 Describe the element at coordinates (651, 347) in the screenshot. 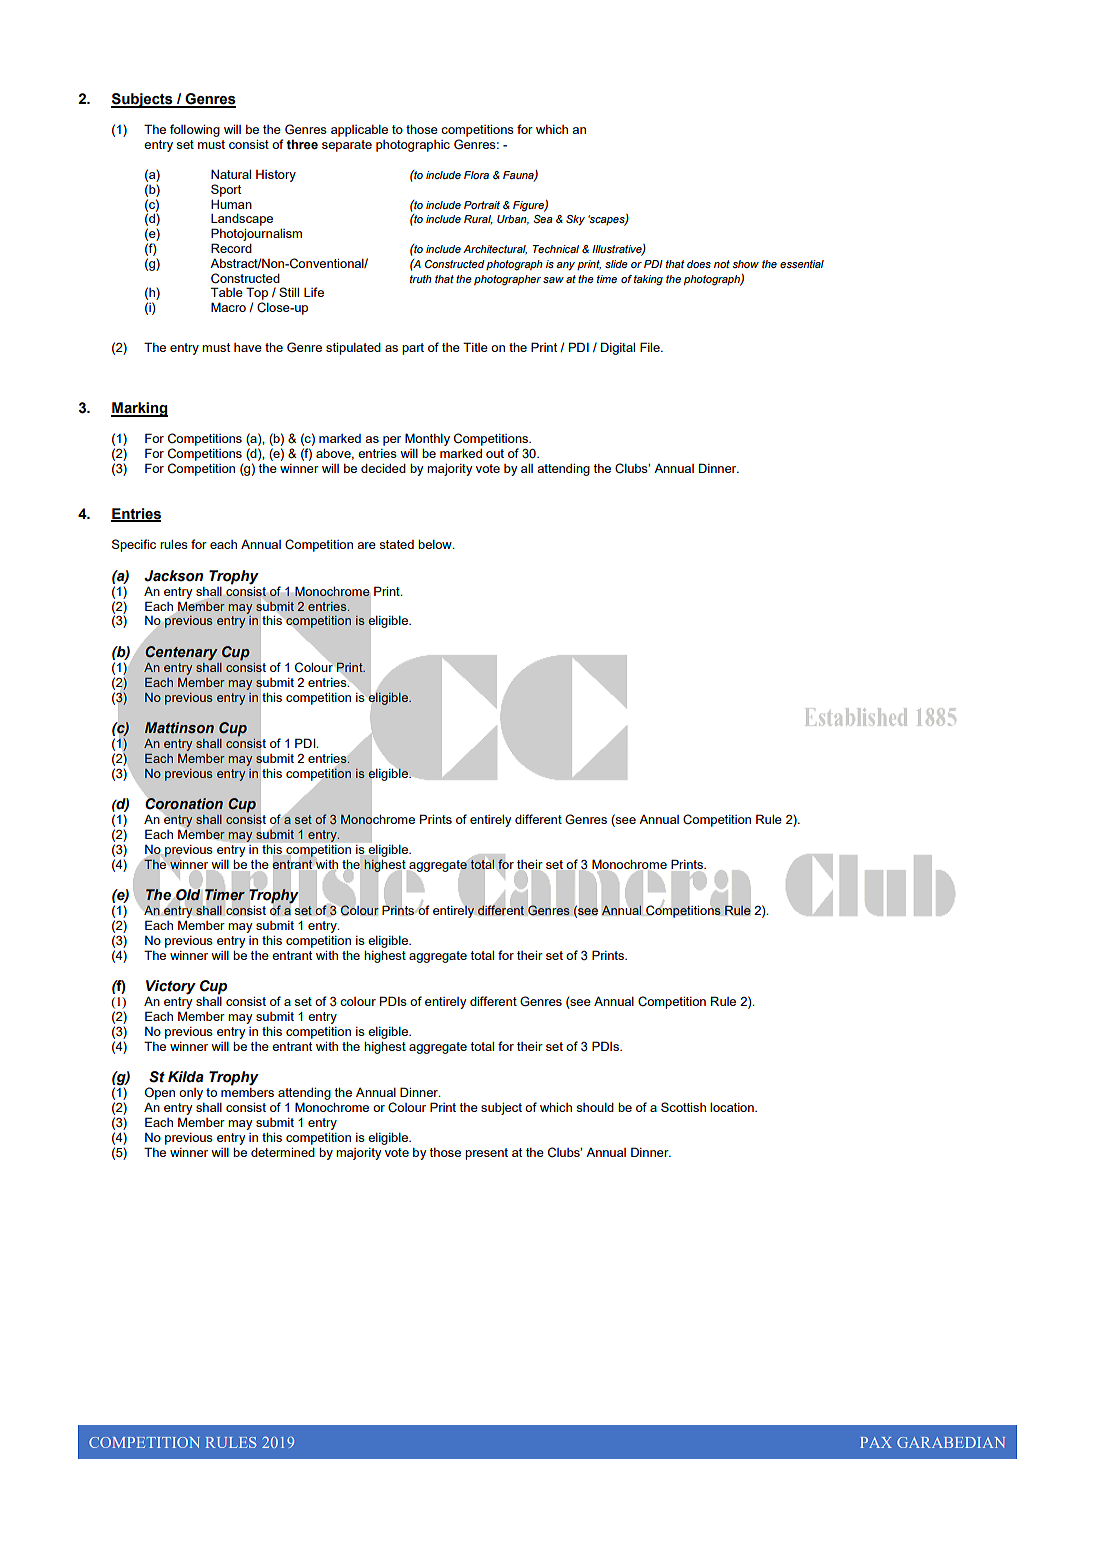

I see `File` at that location.
